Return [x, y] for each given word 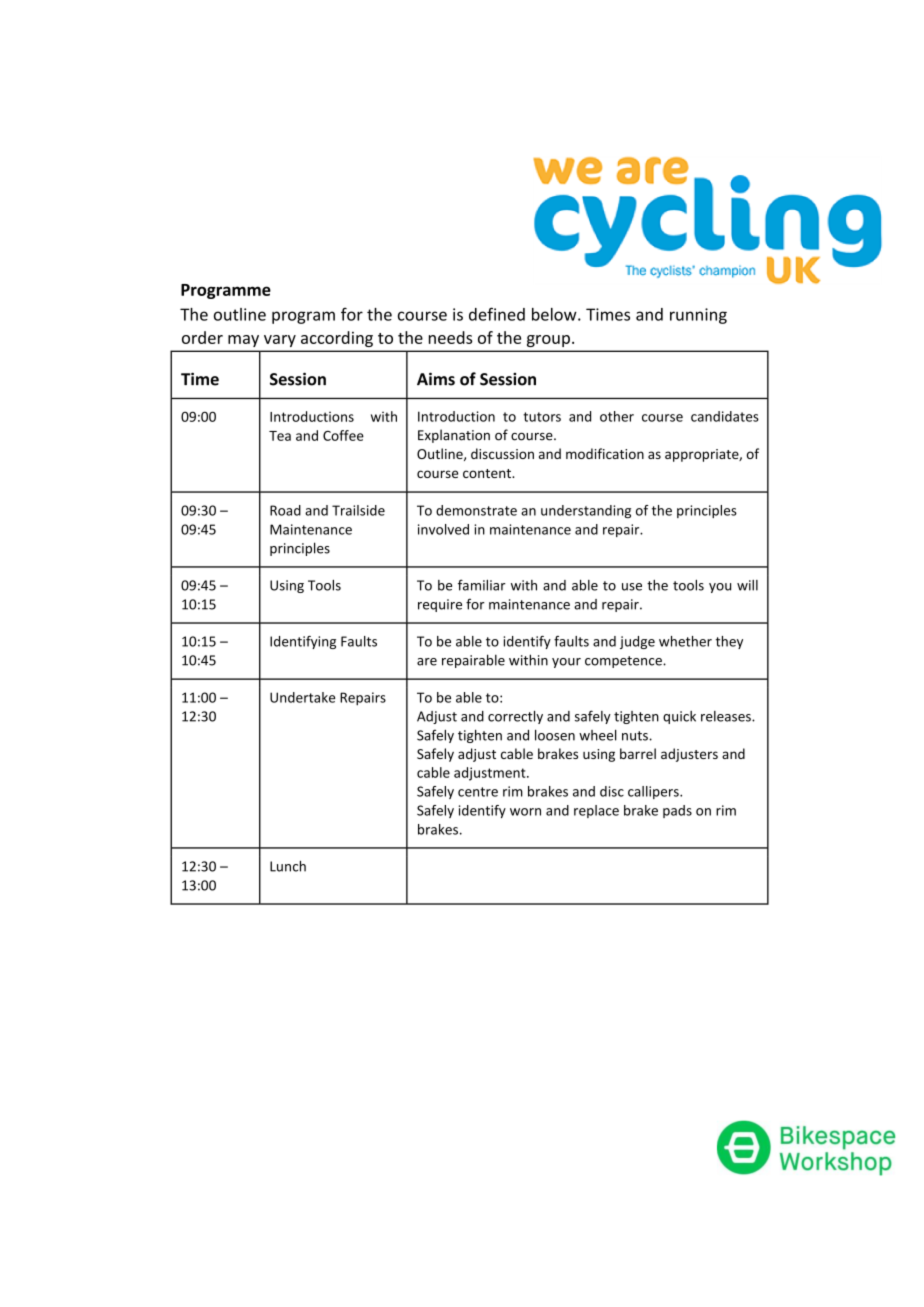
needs [450, 337]
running [698, 316]
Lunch [288, 866]
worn [525, 812]
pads [677, 811]
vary [280, 341]
